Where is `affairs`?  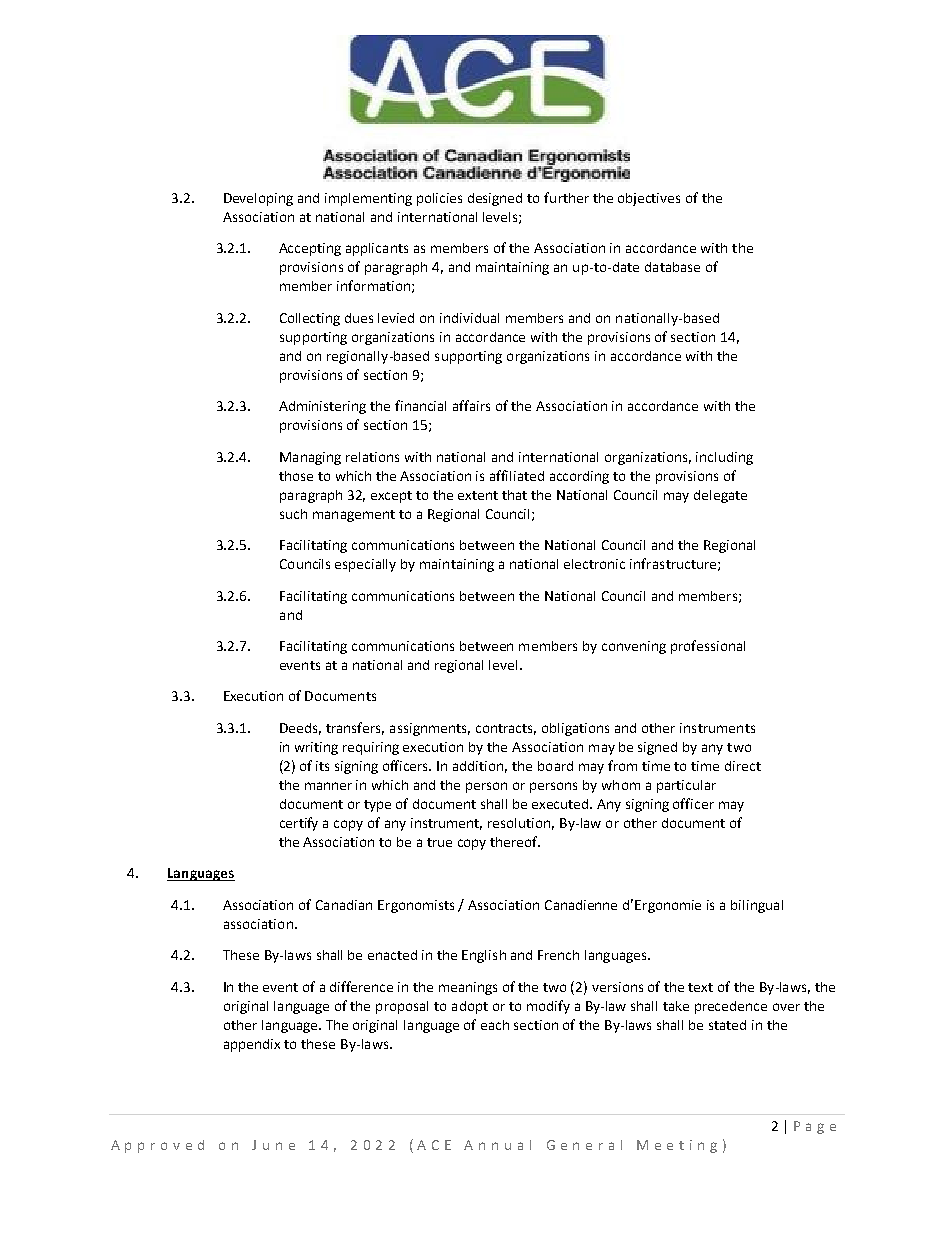 affairs is located at coordinates (471, 405).
